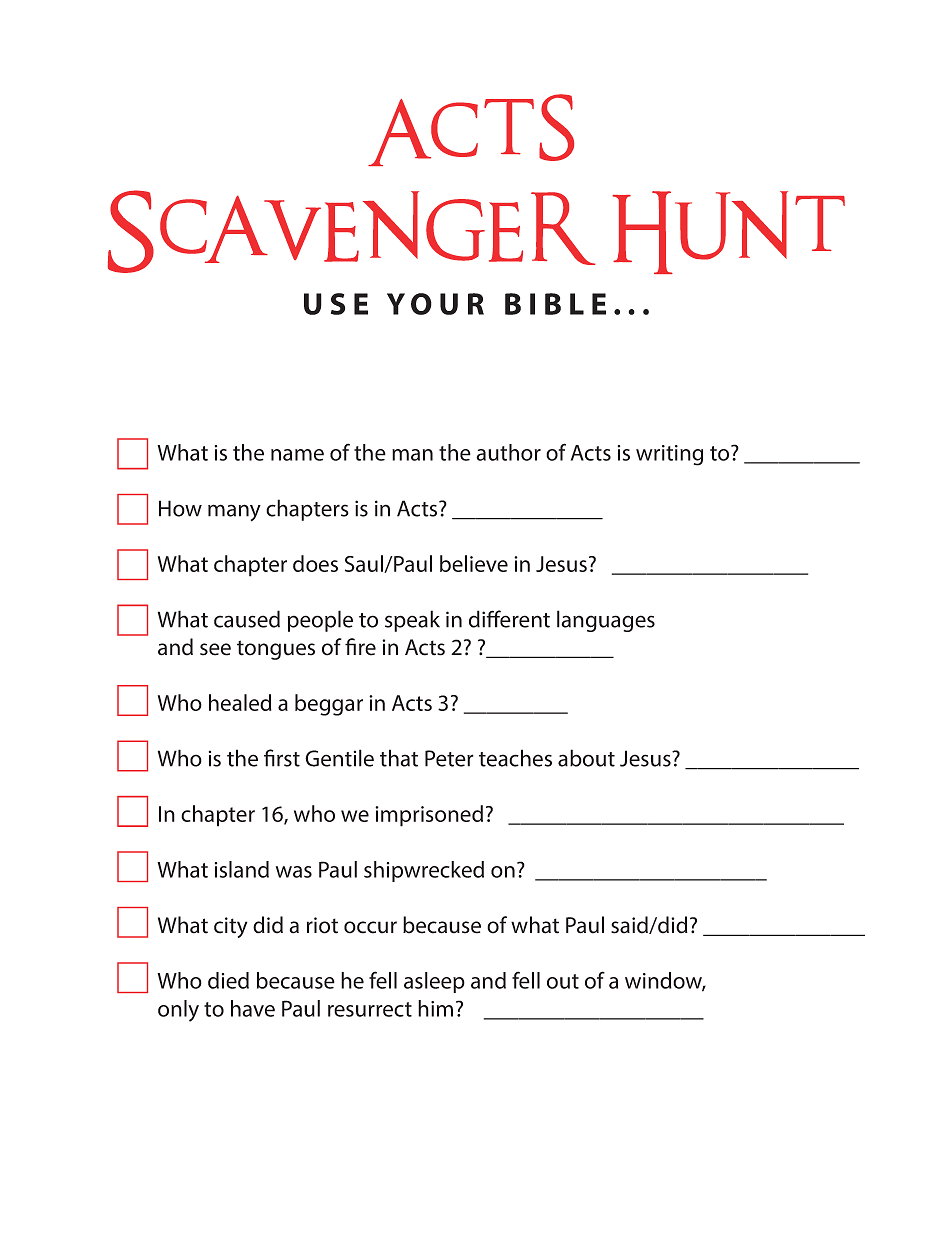  I want to click on speak, so click(412, 621).
